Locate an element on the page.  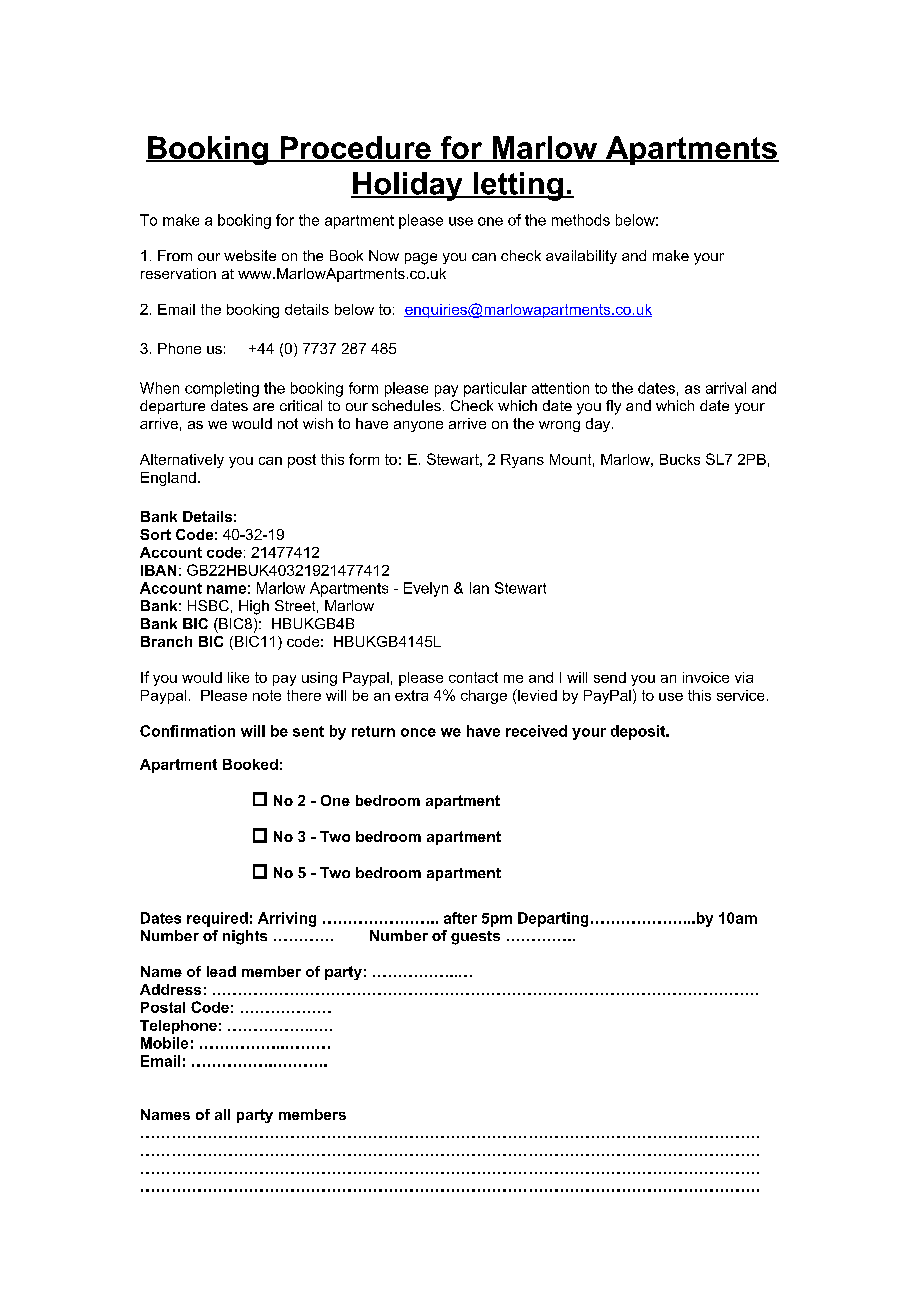
invoice is located at coordinates (706, 677).
